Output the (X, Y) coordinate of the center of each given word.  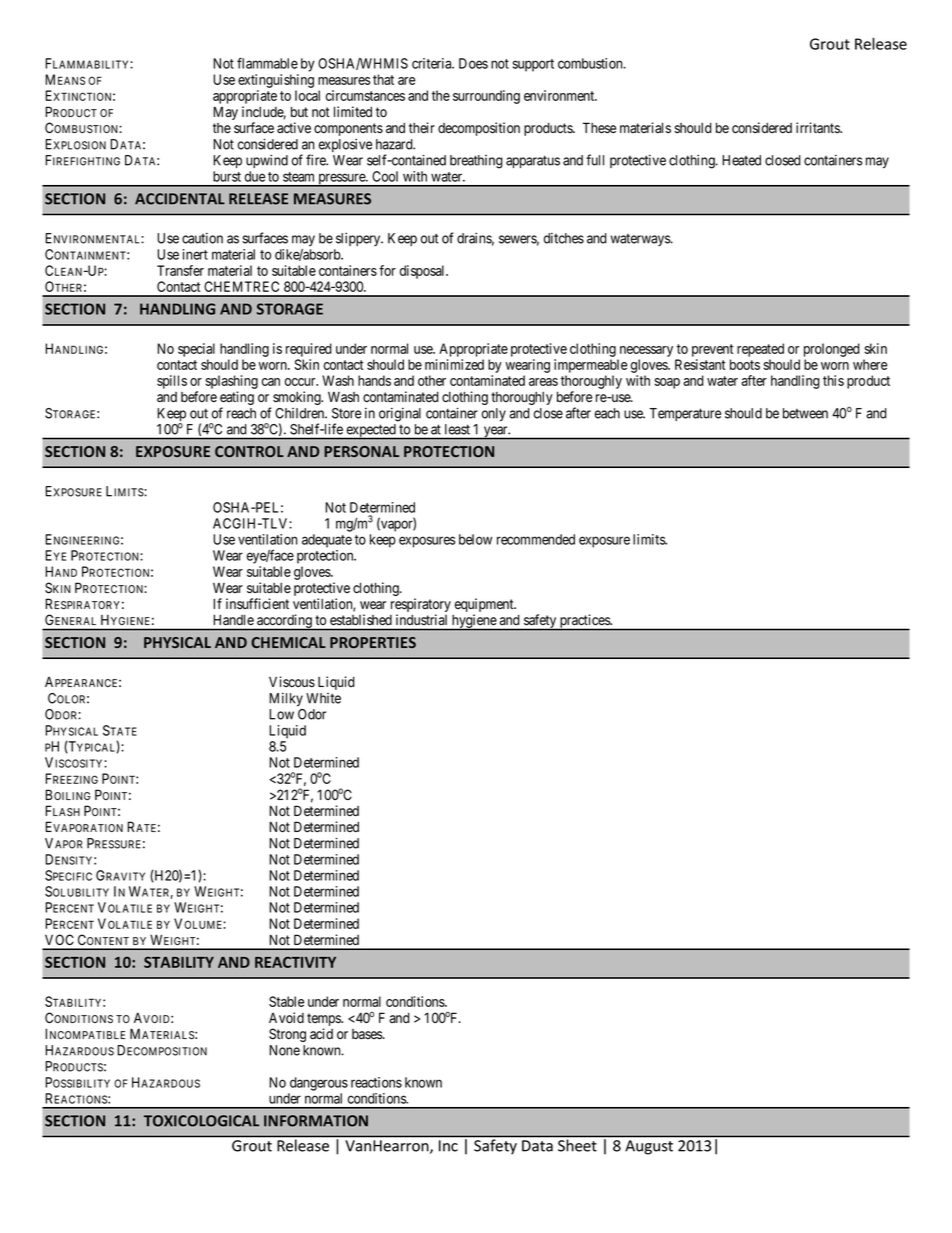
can (271, 382)
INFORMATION (316, 1121)
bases (368, 1034)
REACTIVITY (295, 962)
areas (543, 382)
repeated (760, 350)
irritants (818, 128)
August (649, 1147)
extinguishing (276, 81)
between (805, 413)
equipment (485, 606)
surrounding (486, 97)
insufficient (257, 604)
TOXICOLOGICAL (201, 1121)
